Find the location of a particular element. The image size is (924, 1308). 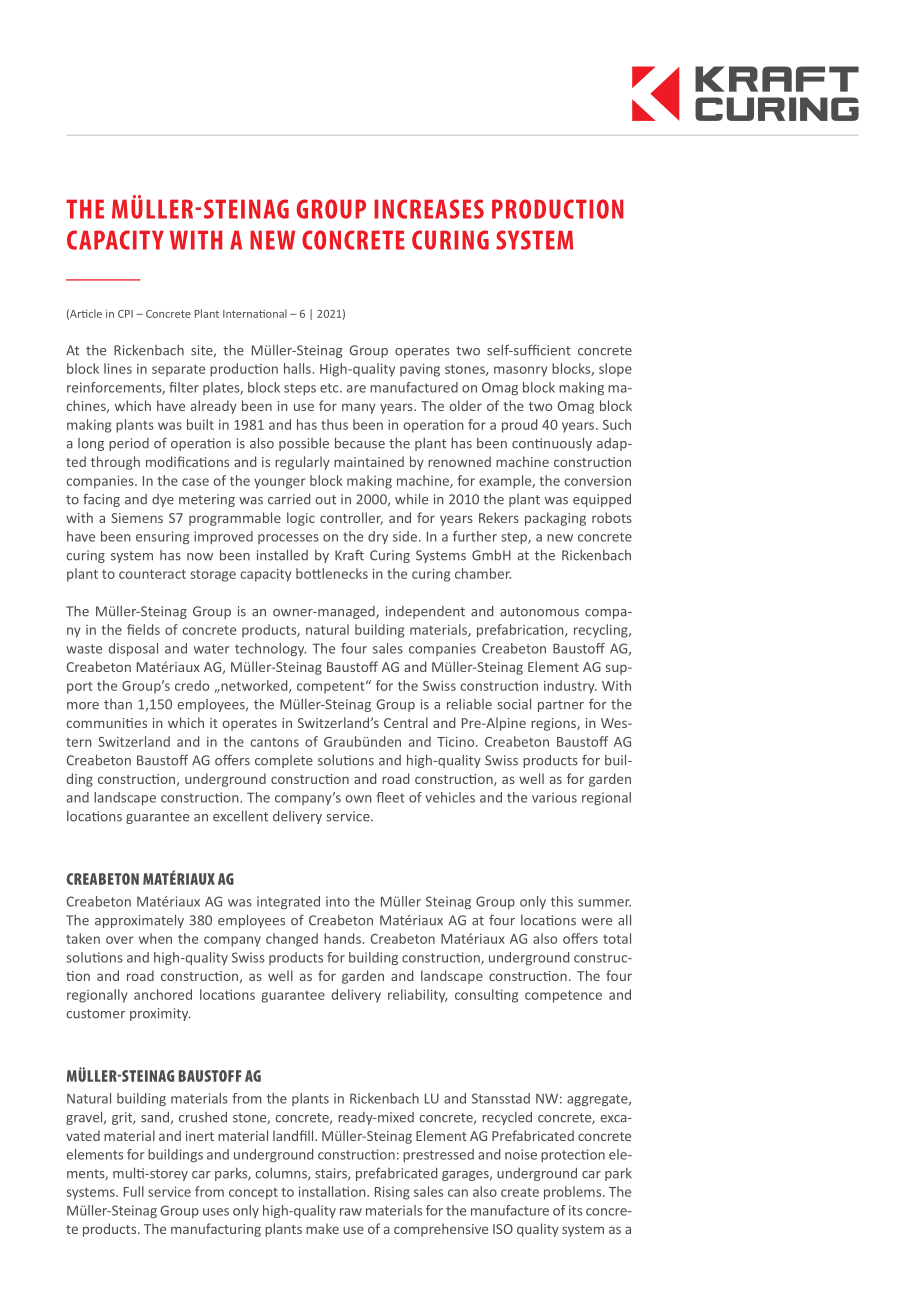

fields is located at coordinates (143, 629).
